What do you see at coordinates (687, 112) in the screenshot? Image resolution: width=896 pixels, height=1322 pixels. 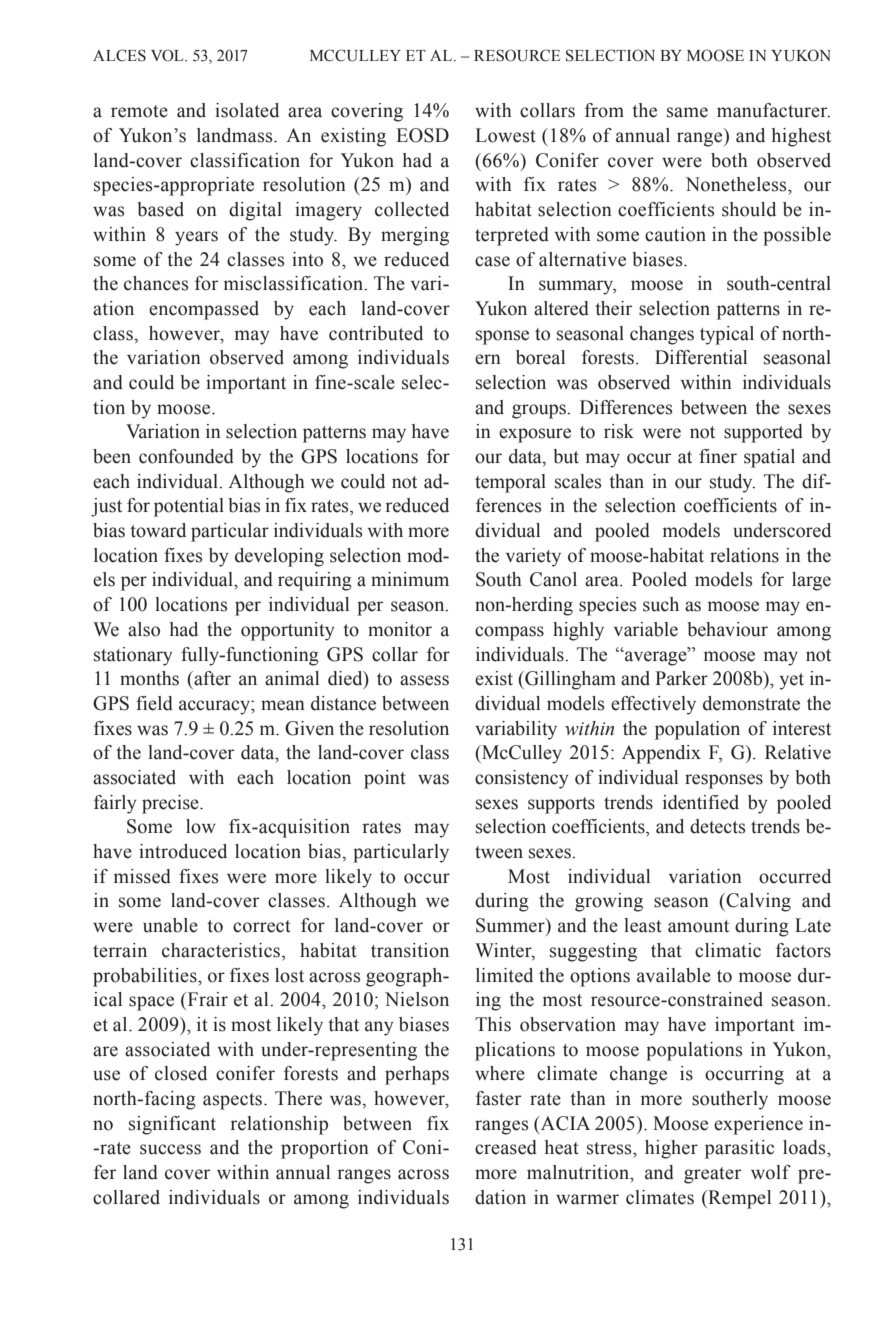 I see `same` at bounding box center [687, 112].
